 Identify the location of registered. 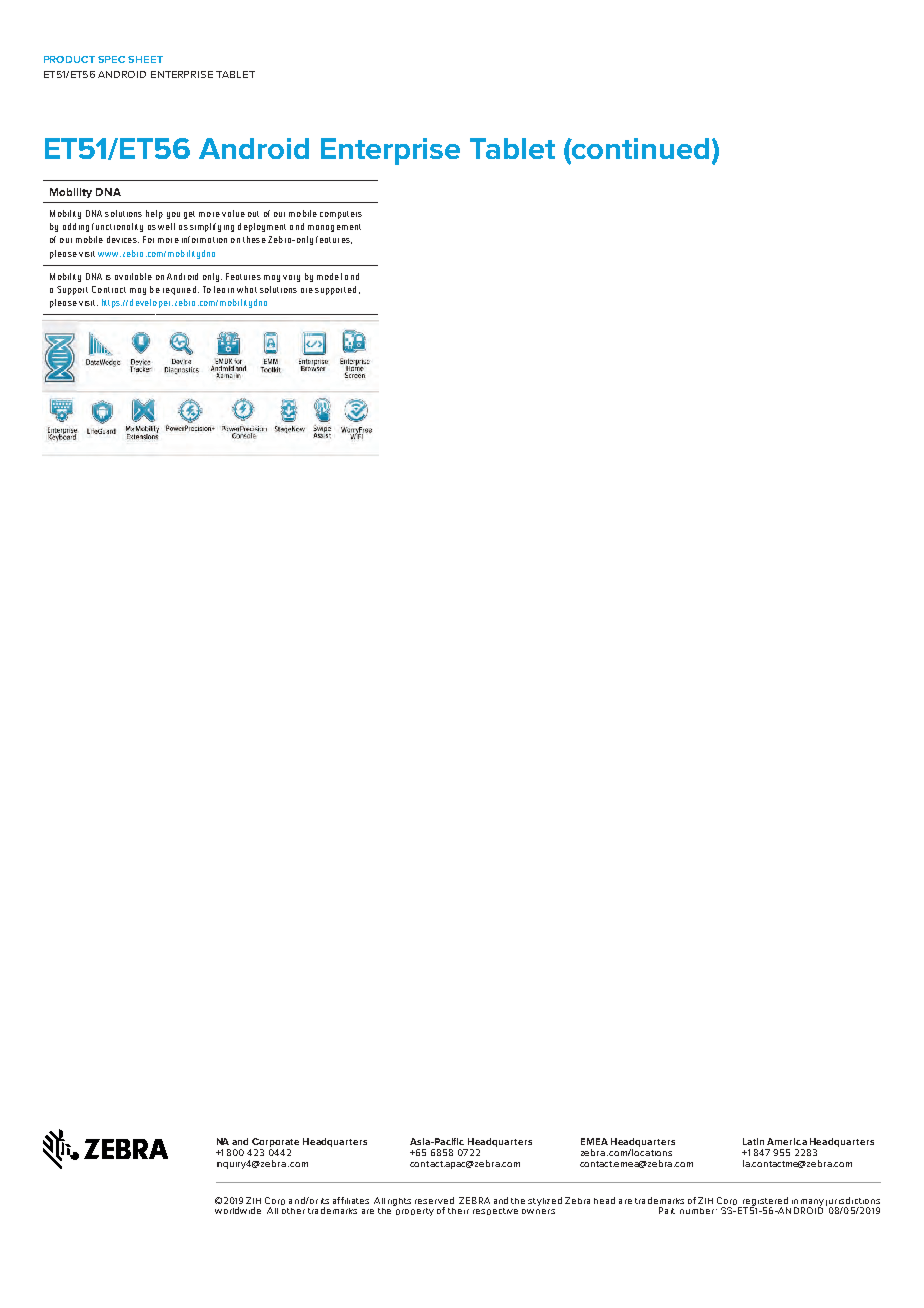
(764, 1202).
